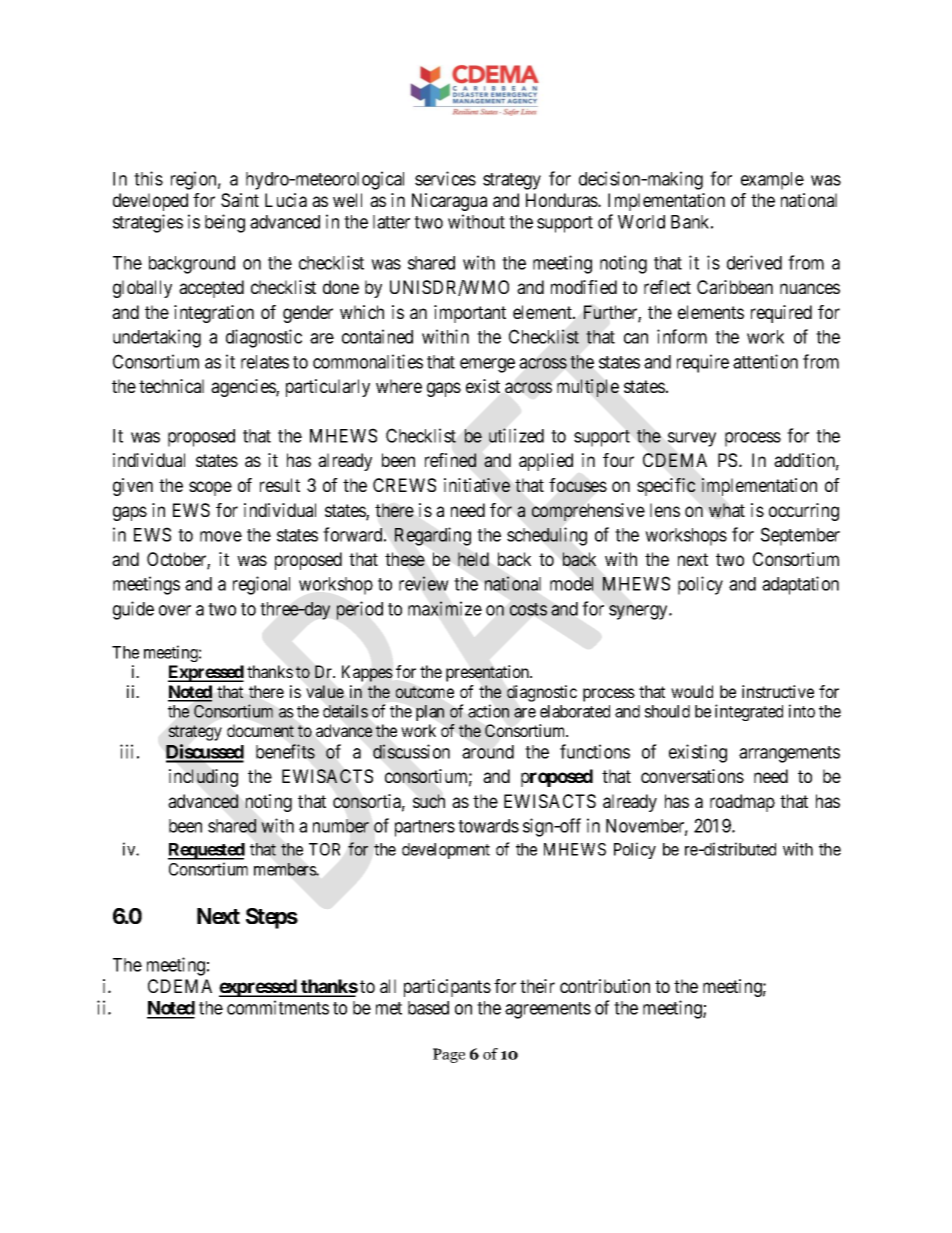  What do you see at coordinates (800, 585) in the page?
I see `adaptation` at bounding box center [800, 585].
